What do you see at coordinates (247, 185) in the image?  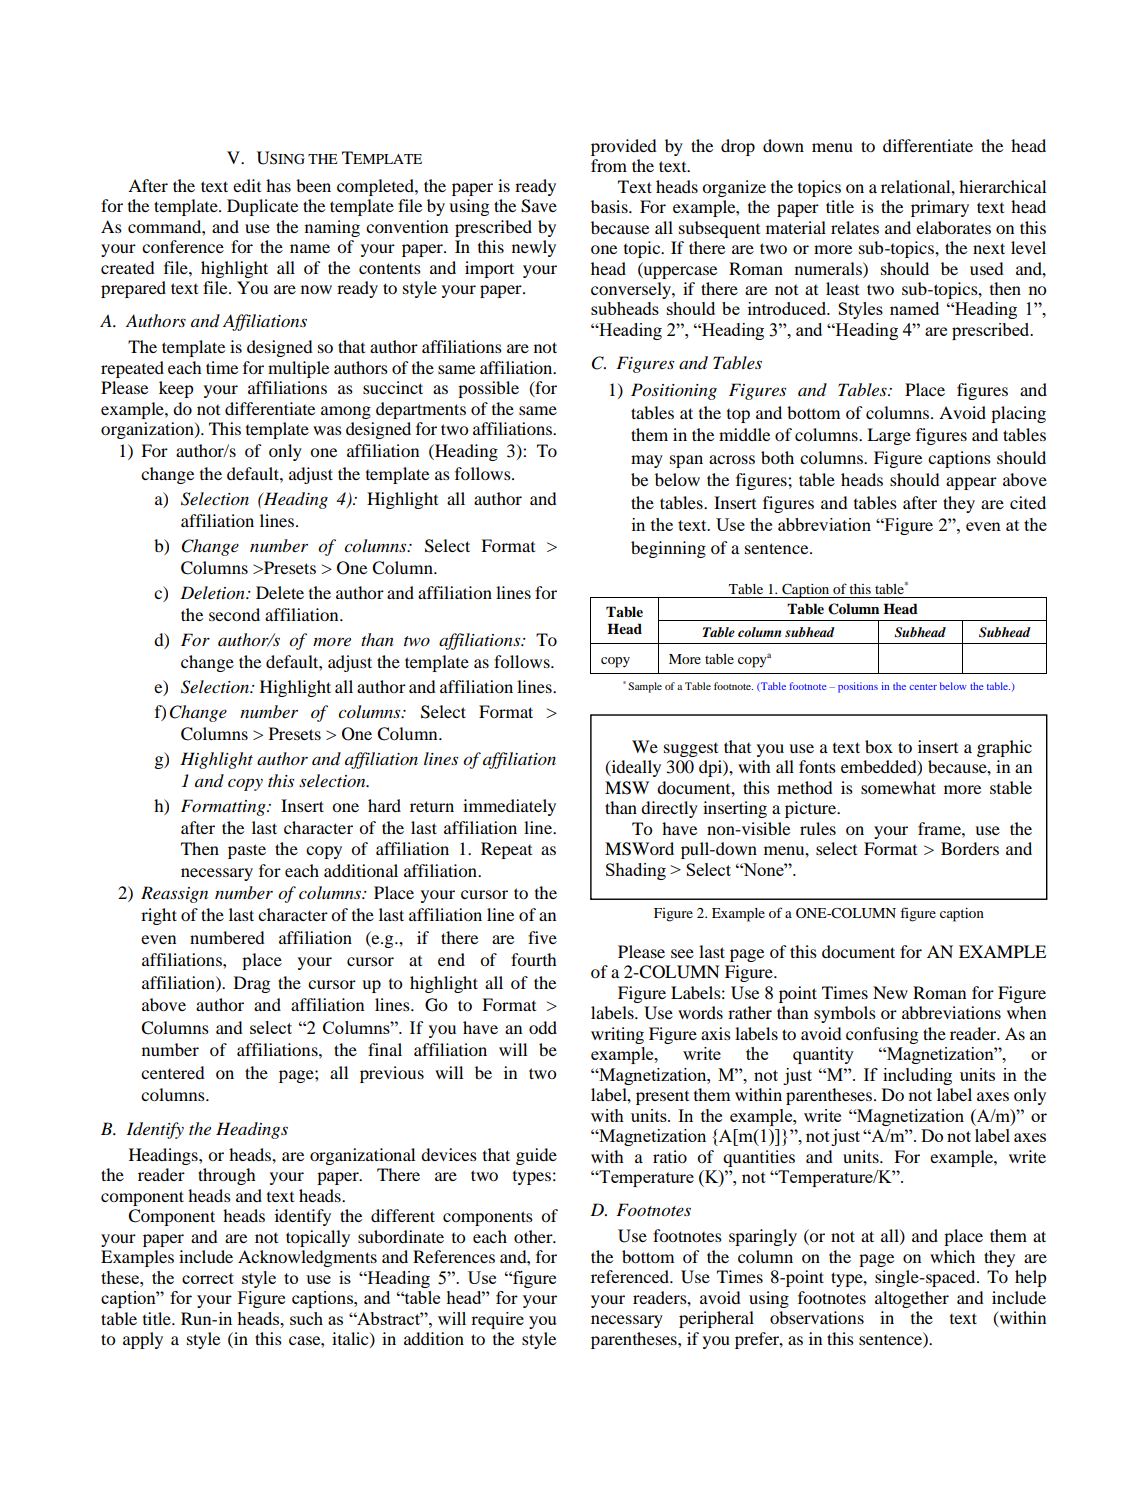 I see `edit` at bounding box center [247, 185].
